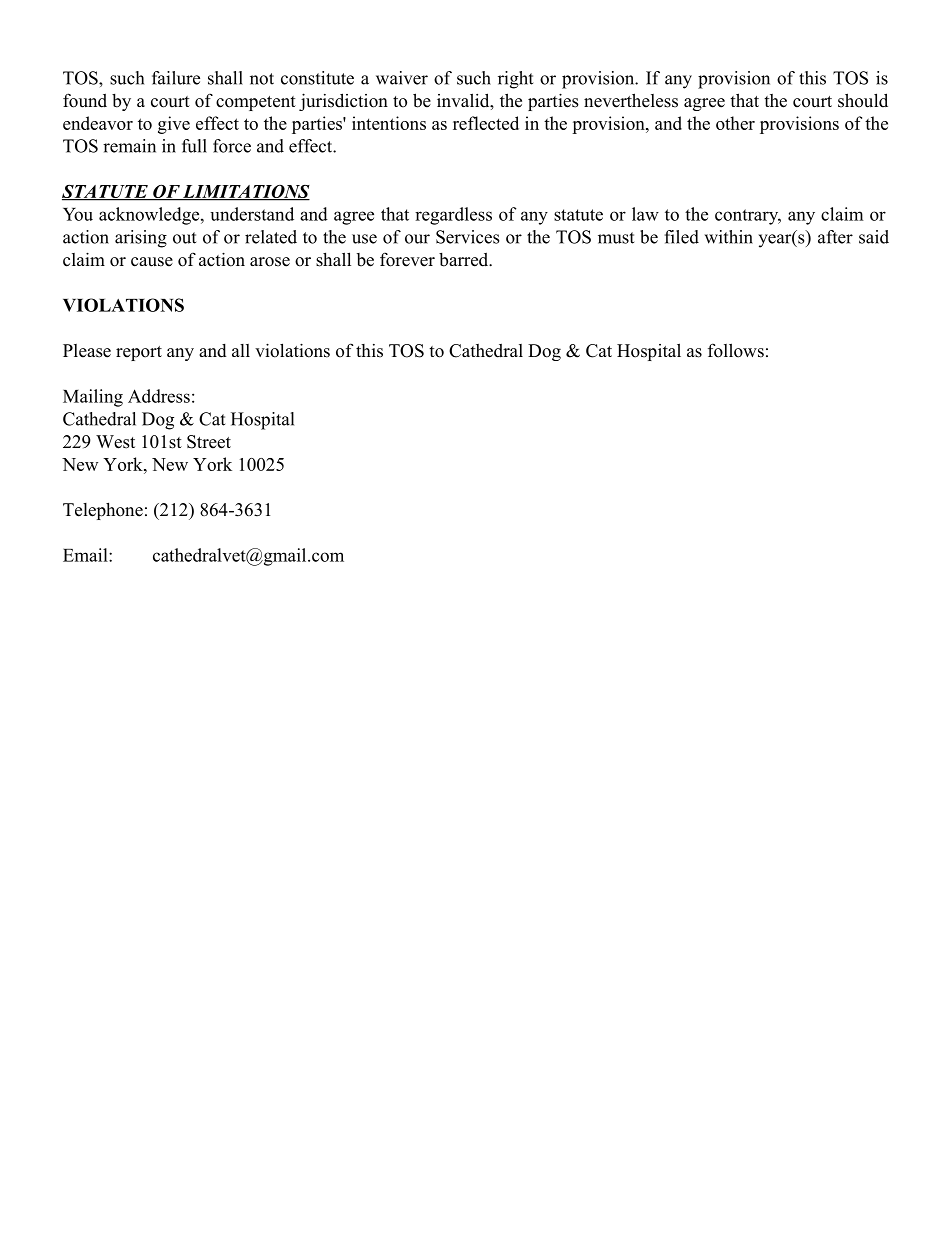 The width and height of the page is (952, 1233). Describe the element at coordinates (209, 442) in the page. I see `Street` at that location.
